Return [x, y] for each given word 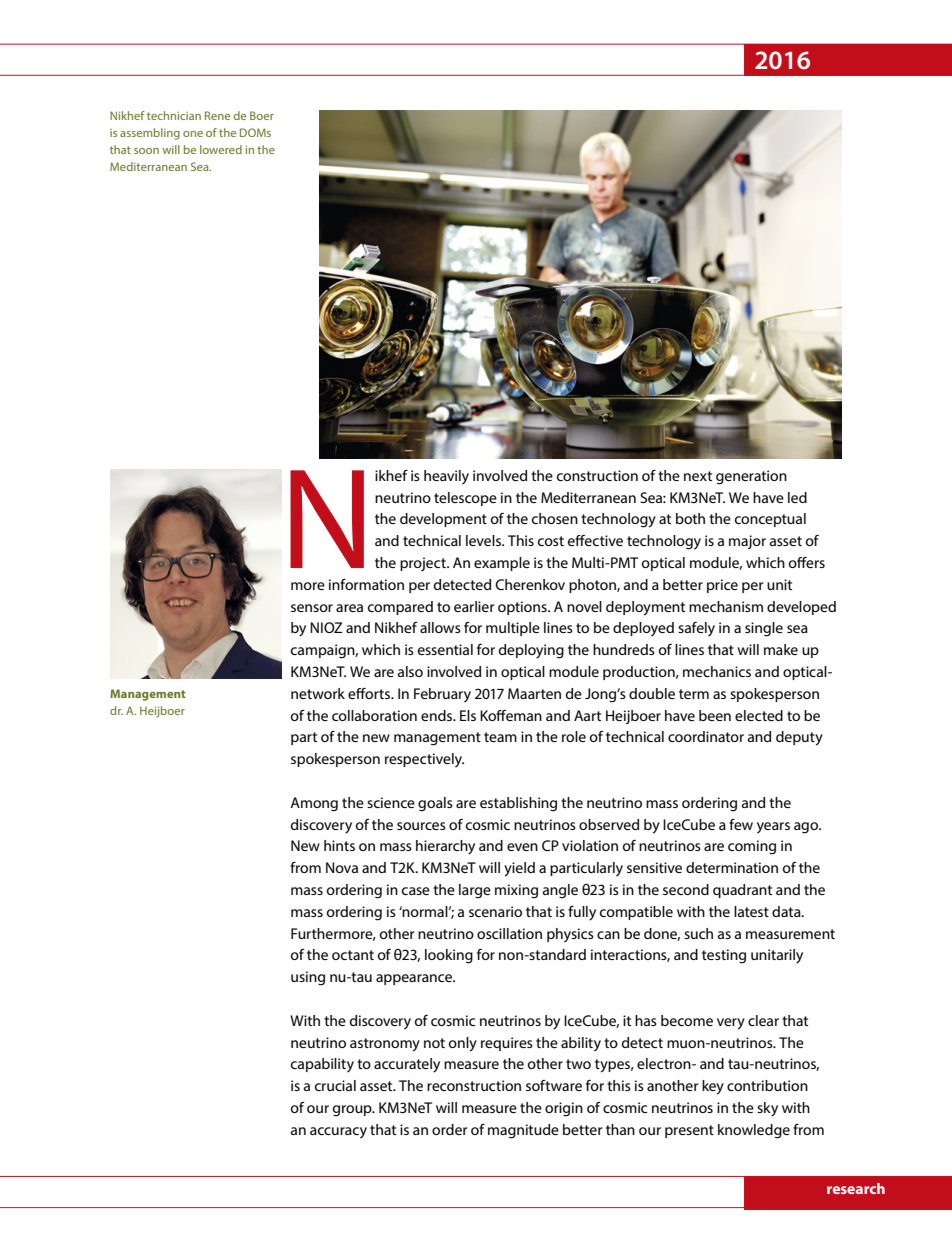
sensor [312, 608]
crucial [335, 1085]
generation [751, 477]
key [713, 1087]
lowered [221, 149]
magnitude [523, 1131]
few [741, 824]
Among [314, 804]
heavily [446, 477]
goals [435, 804]
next [698, 476]
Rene [217, 115]
